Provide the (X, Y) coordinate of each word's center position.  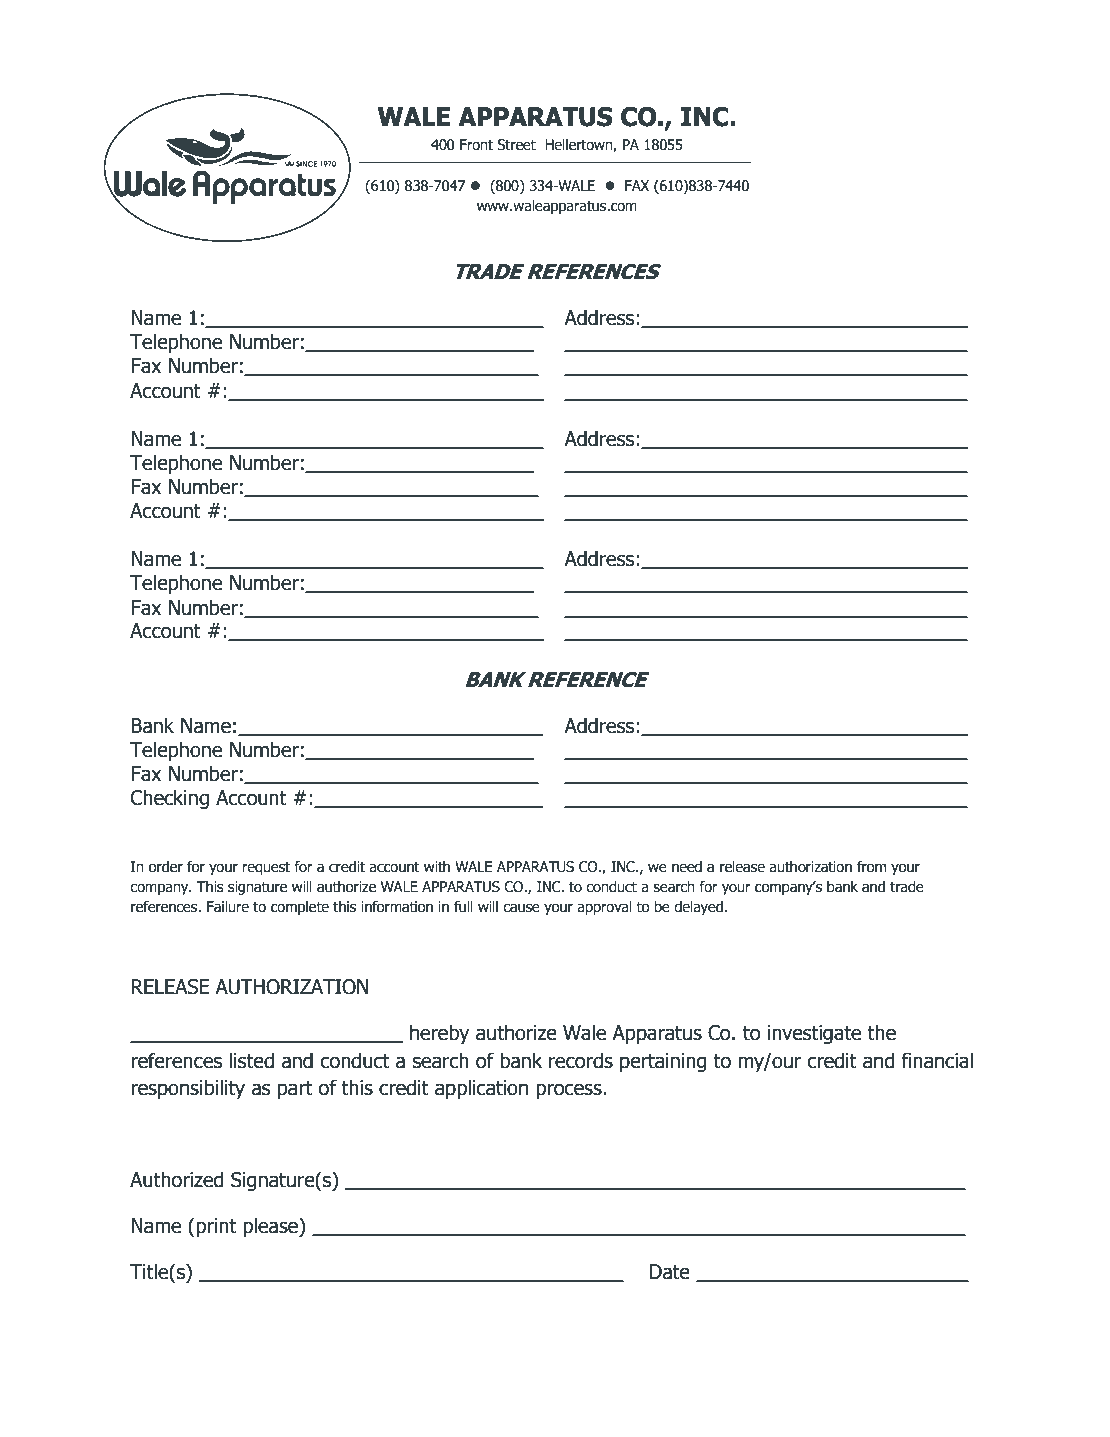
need (687, 867)
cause (521, 908)
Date (670, 1272)
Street (516, 145)
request (266, 868)
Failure (228, 907)
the (881, 1032)
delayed (698, 908)
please (271, 1227)
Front (476, 145)
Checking (170, 799)
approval (604, 908)
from (871, 867)
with (437, 867)
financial (937, 1060)
